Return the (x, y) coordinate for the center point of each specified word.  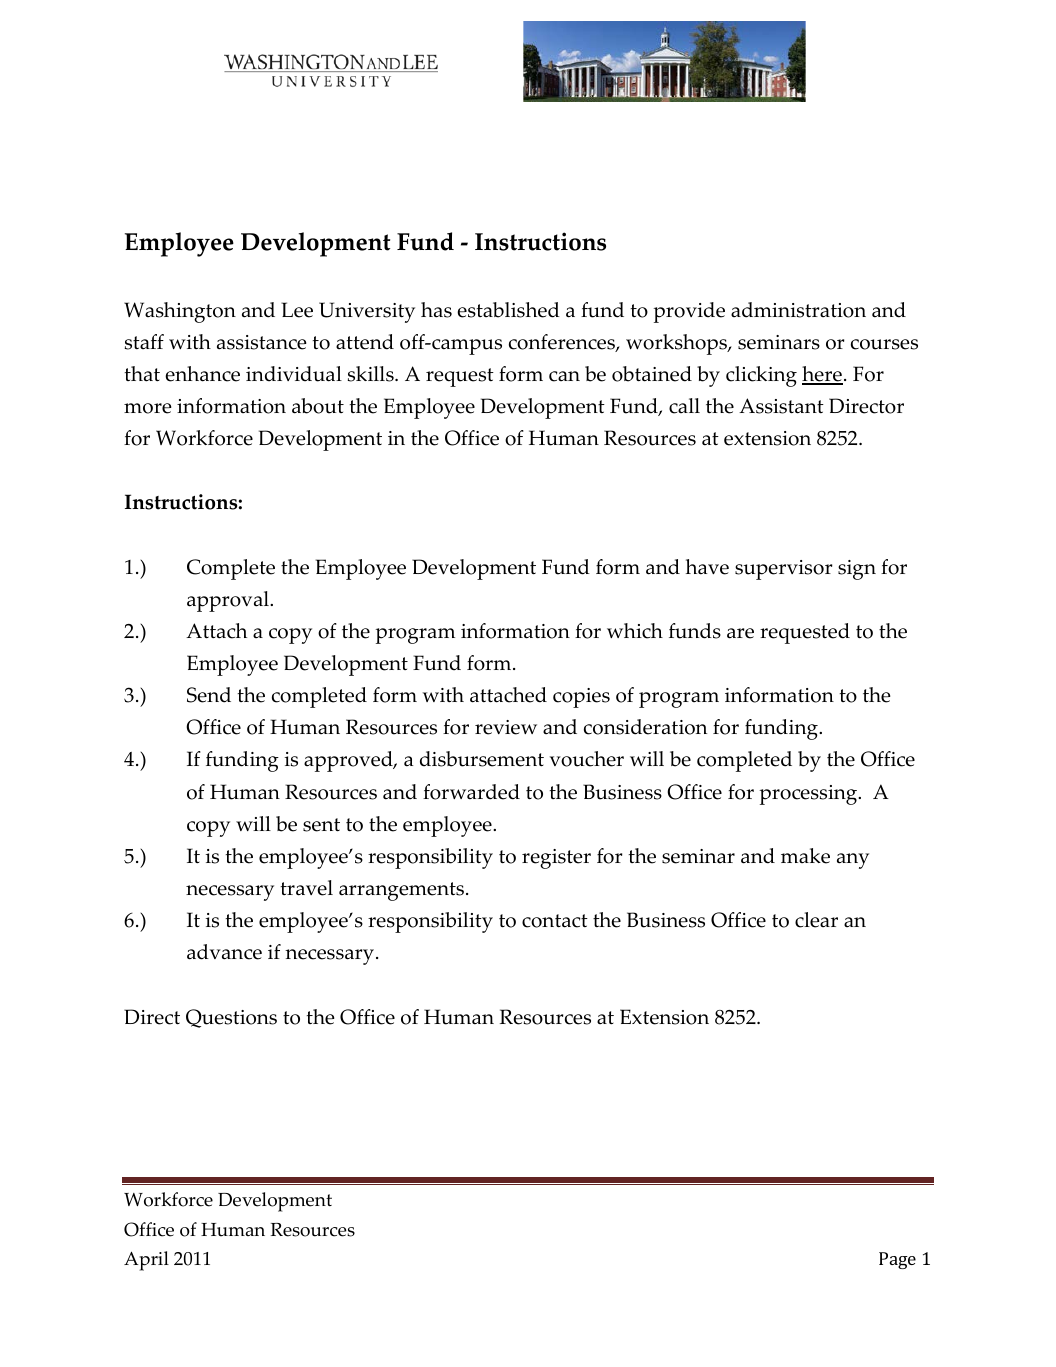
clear (816, 920)
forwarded (471, 792)
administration (798, 310)
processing (810, 795)
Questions (231, 1018)
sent (321, 825)
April (146, 1261)
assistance (262, 342)
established (508, 310)
